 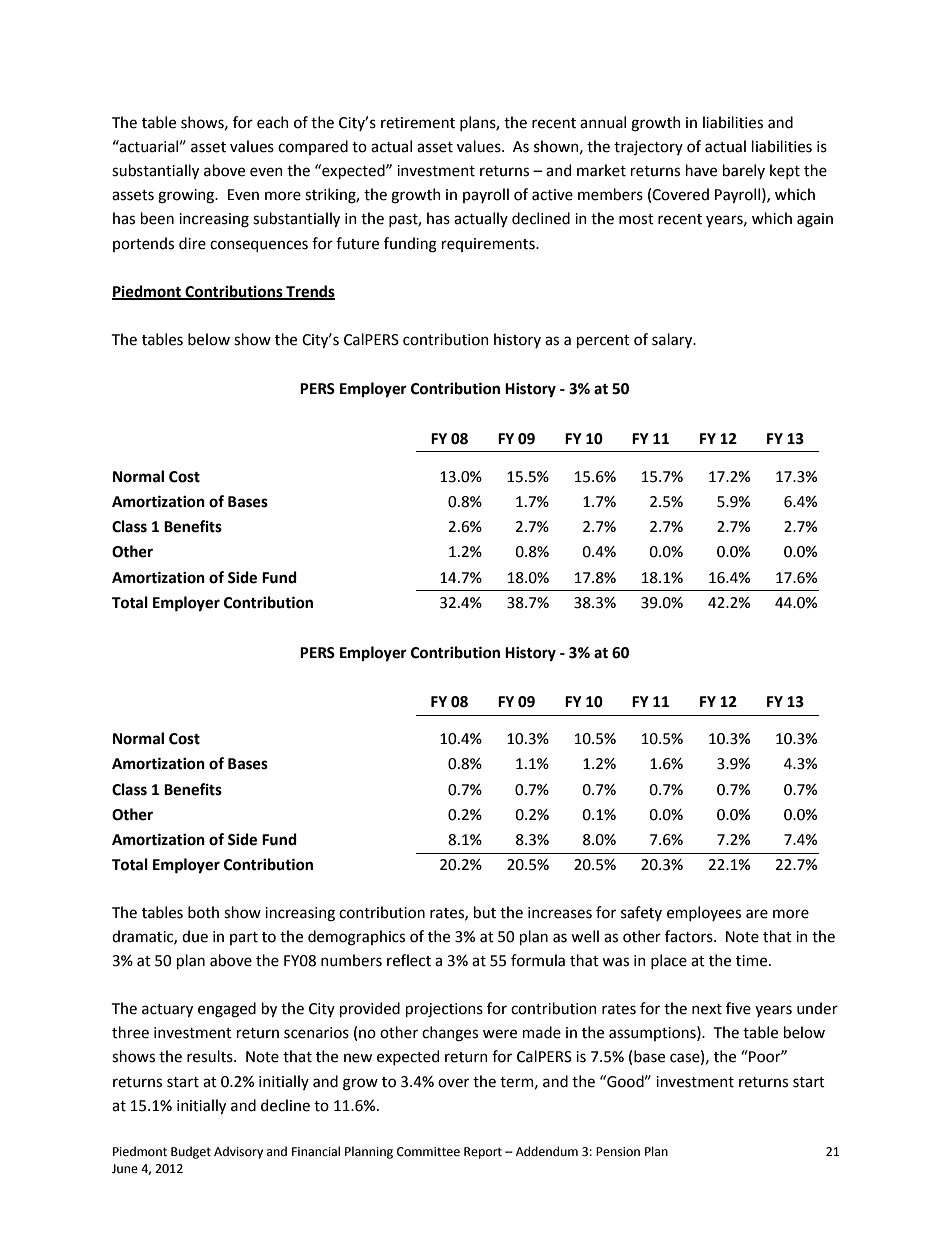 What do you see at coordinates (409, 960) in the image?
I see `reflect` at bounding box center [409, 960].
